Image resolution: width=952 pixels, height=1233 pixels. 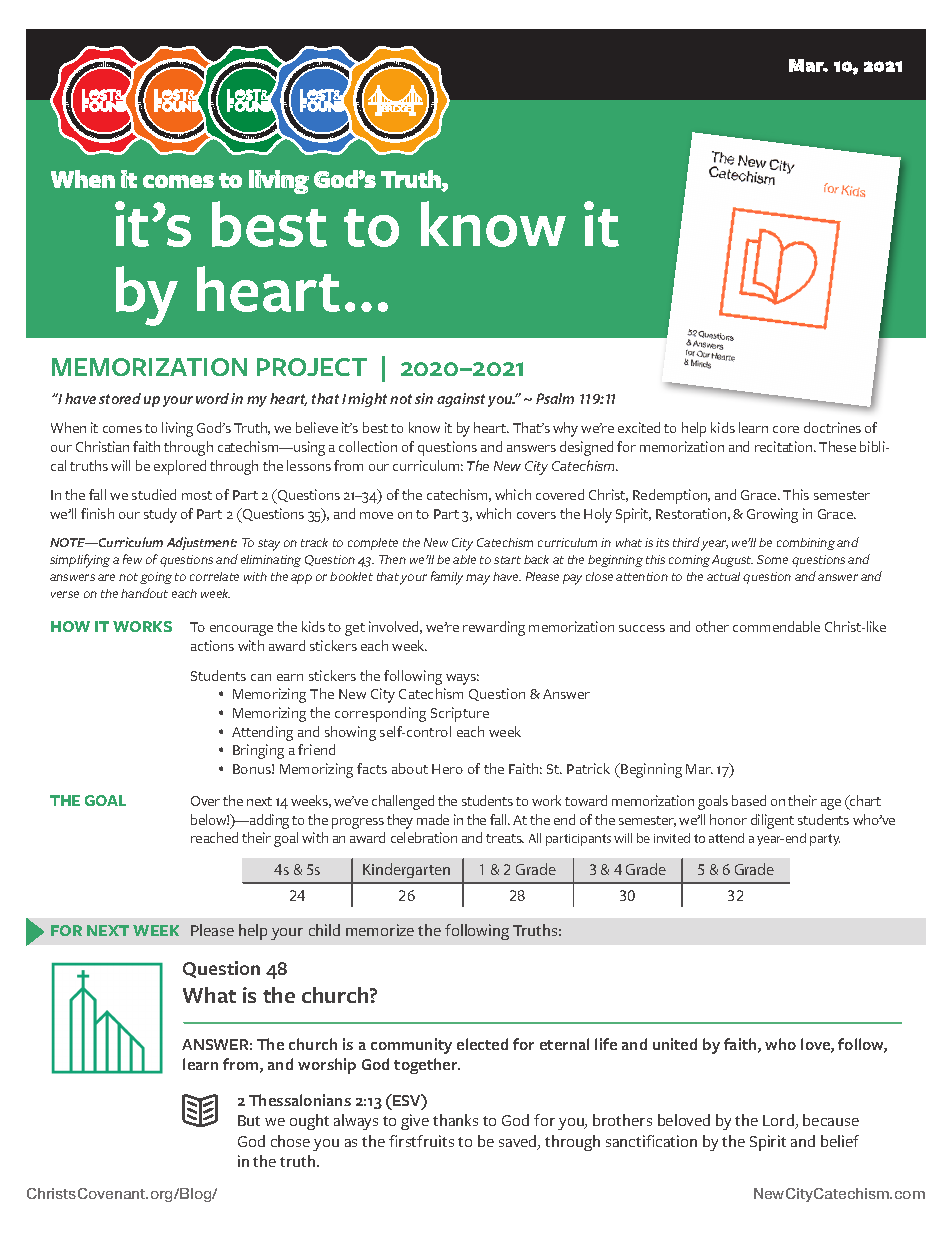 I want to click on against, so click(x=461, y=400).
